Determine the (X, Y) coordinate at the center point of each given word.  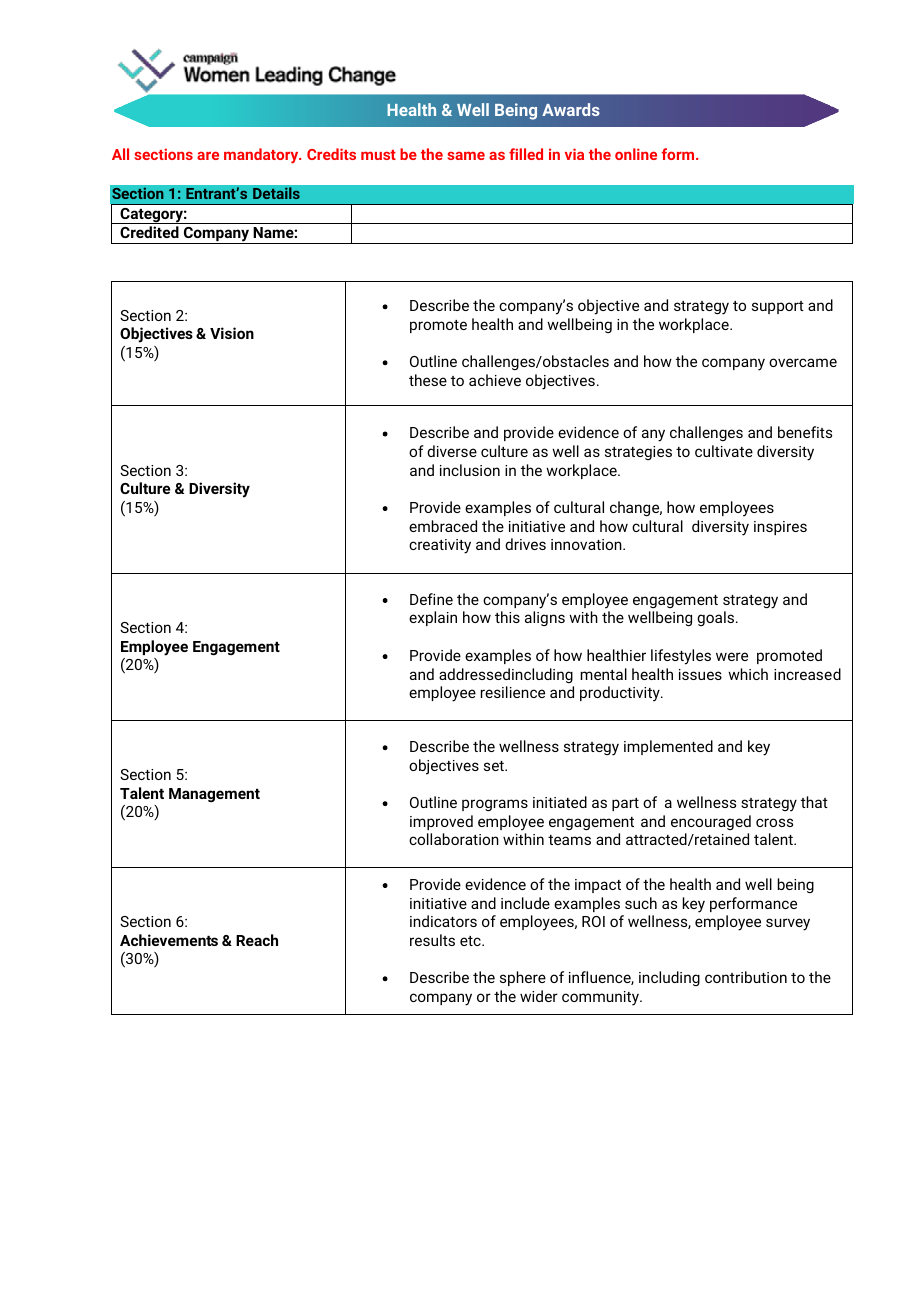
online (636, 154)
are (208, 155)
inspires (780, 528)
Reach (257, 940)
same (466, 155)
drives (525, 544)
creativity (440, 546)
